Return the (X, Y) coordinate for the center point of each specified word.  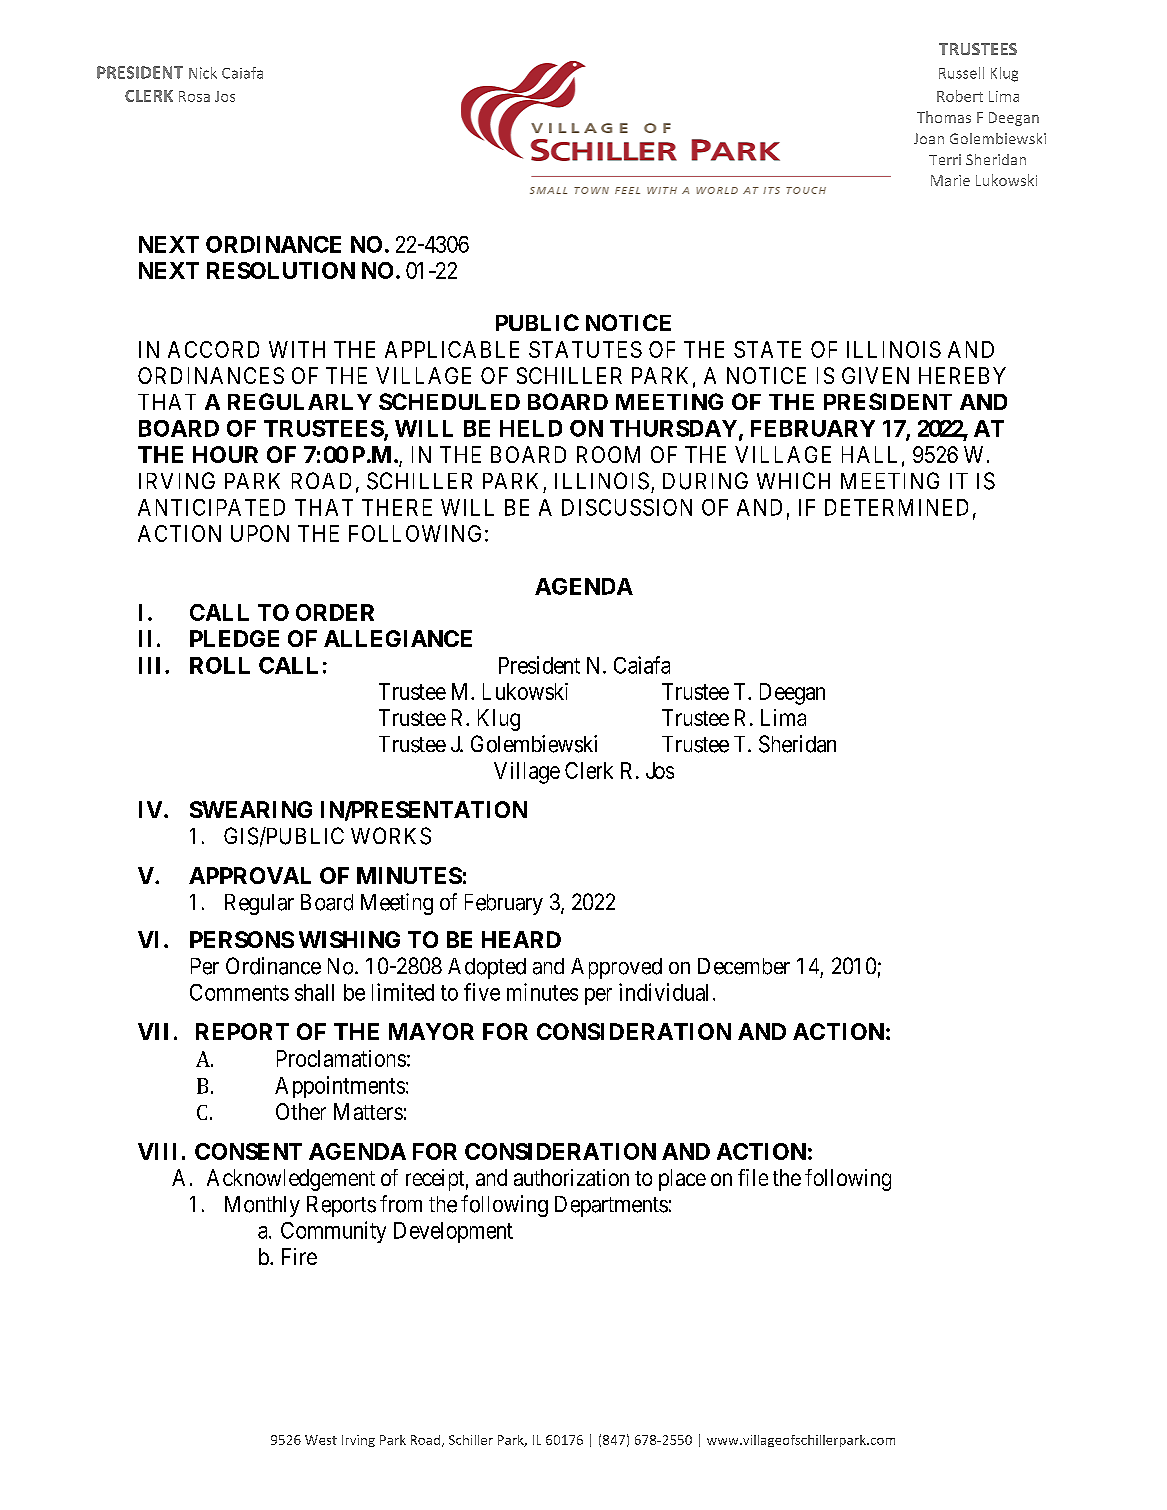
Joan (929, 138)
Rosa (194, 96)
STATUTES (585, 349)
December (744, 966)
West (321, 1440)
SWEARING (251, 809)
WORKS (391, 836)
